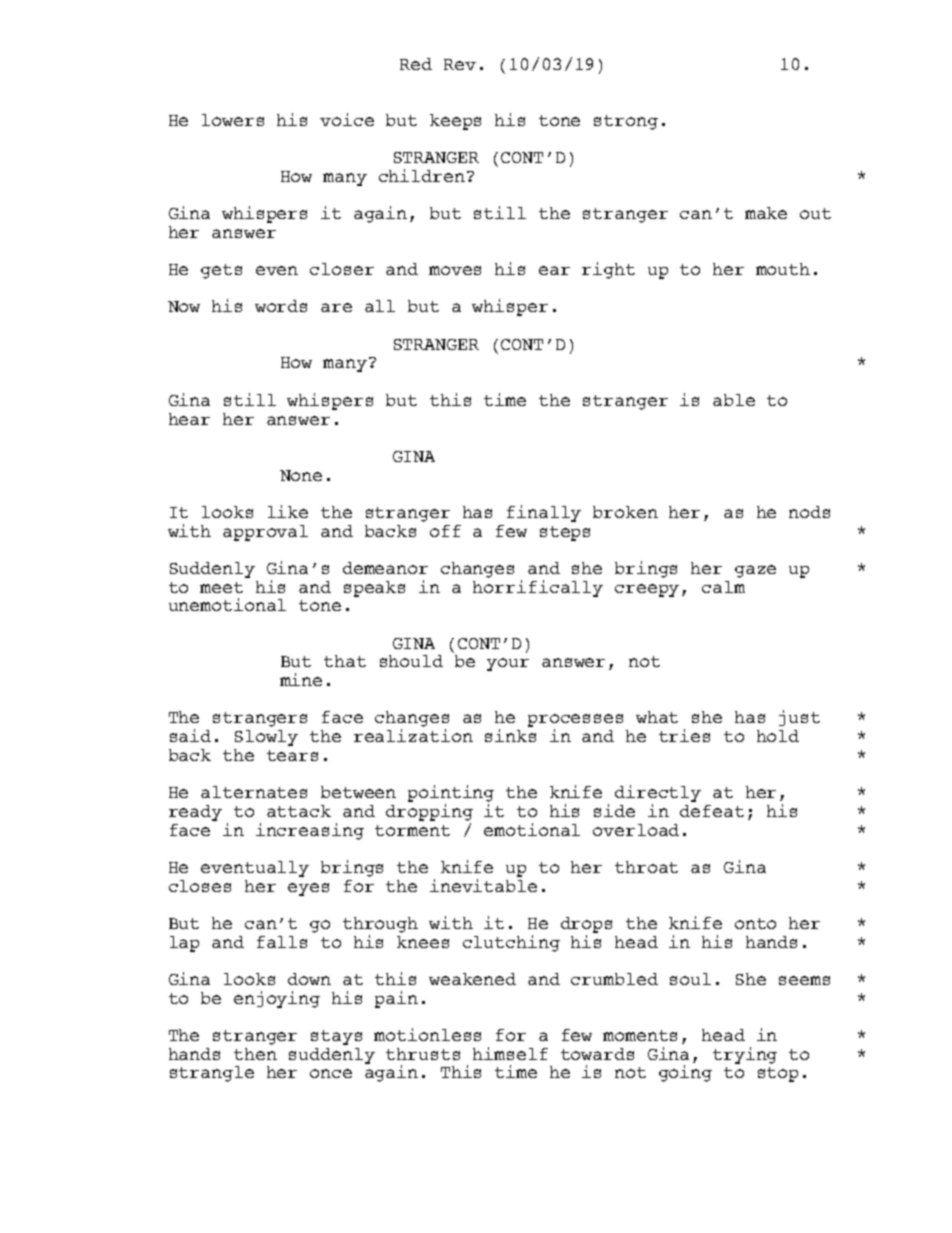 Image resolution: width=952 pixels, height=1233 pixels. What do you see at coordinates (778, 736) in the document?
I see `hold` at bounding box center [778, 736].
